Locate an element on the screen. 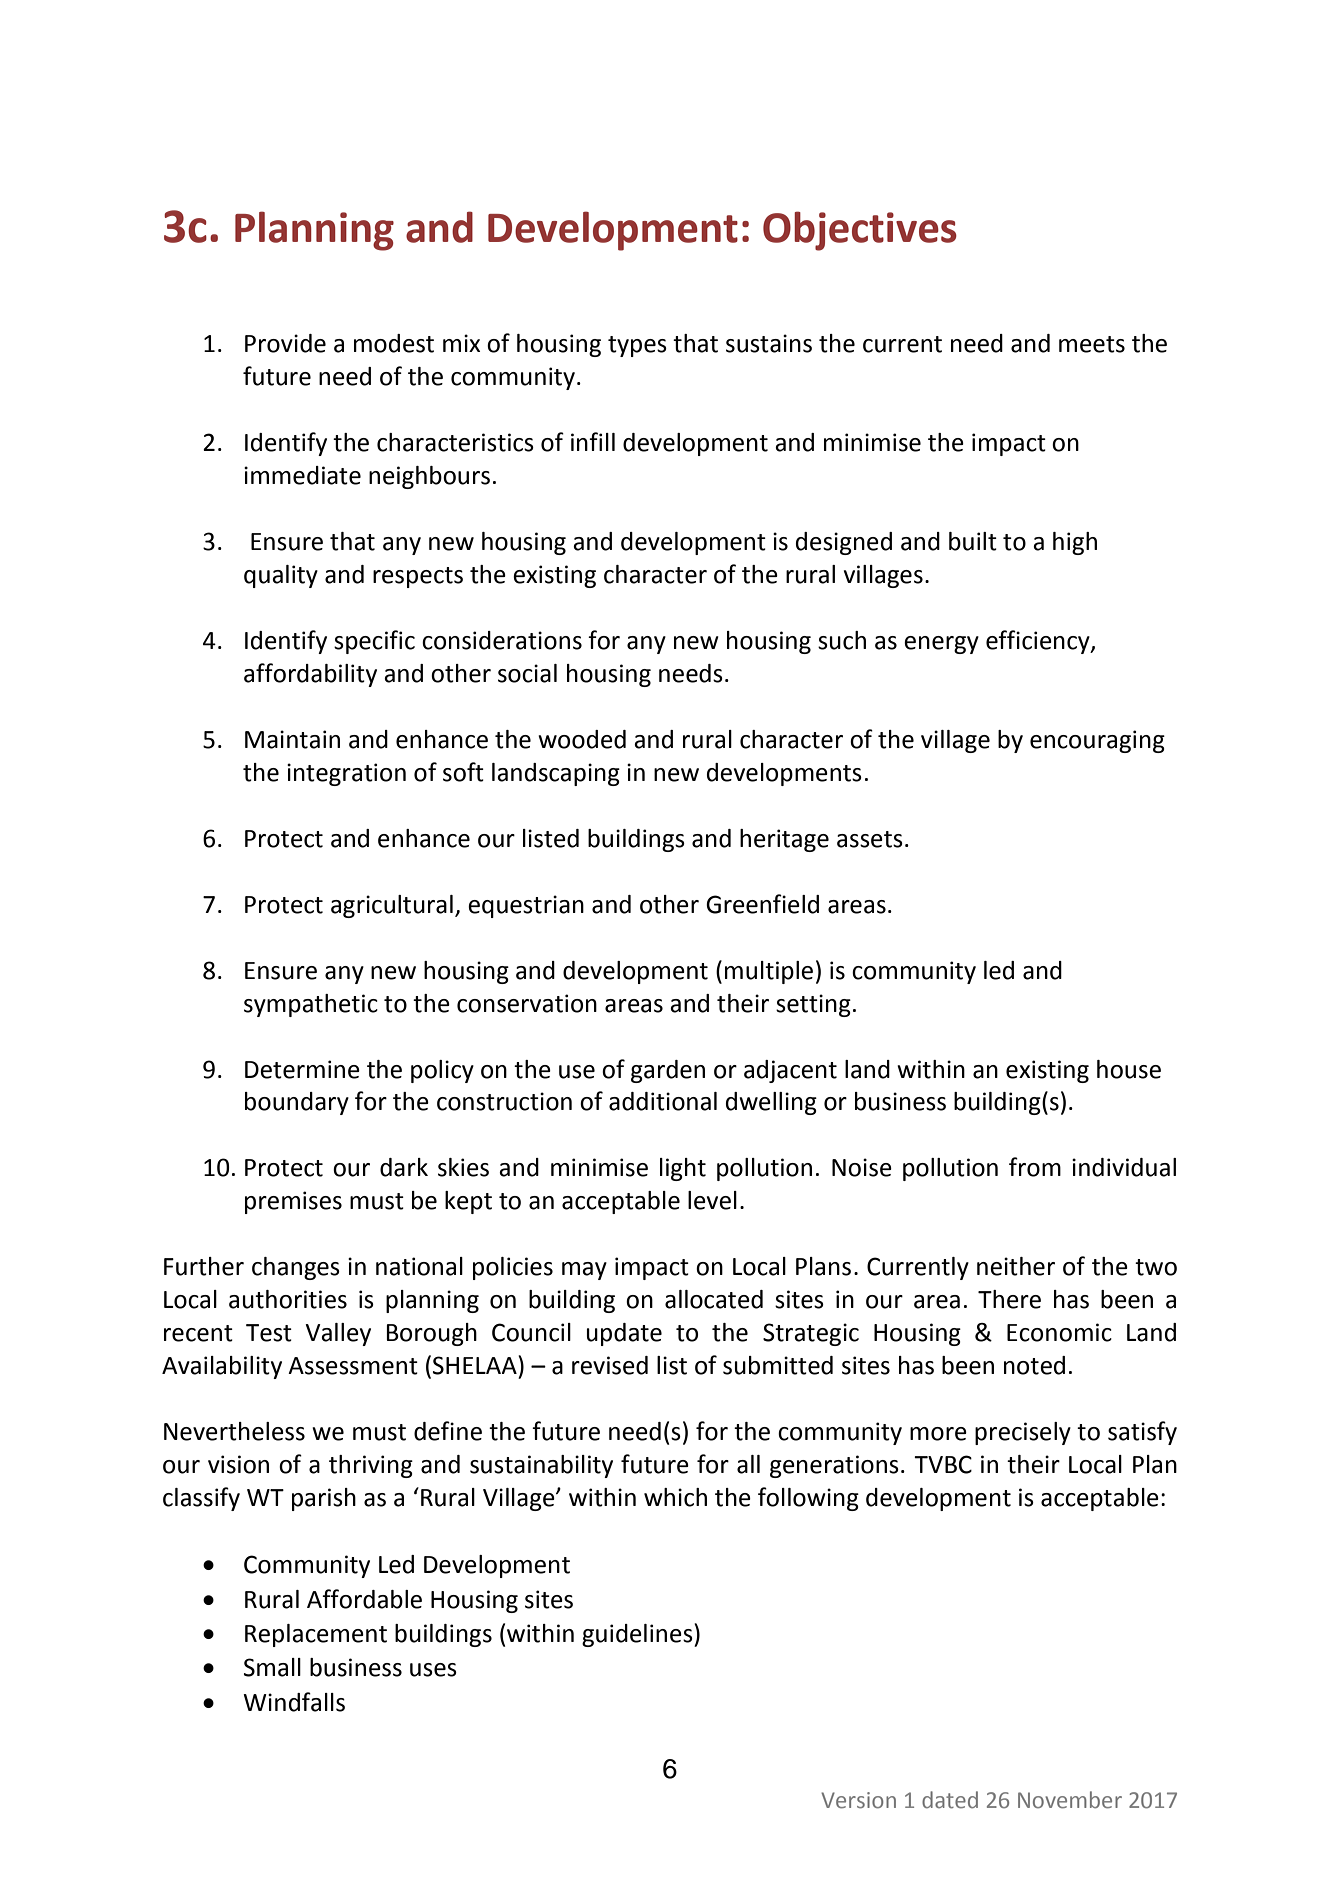  revised is located at coordinates (610, 1365).
